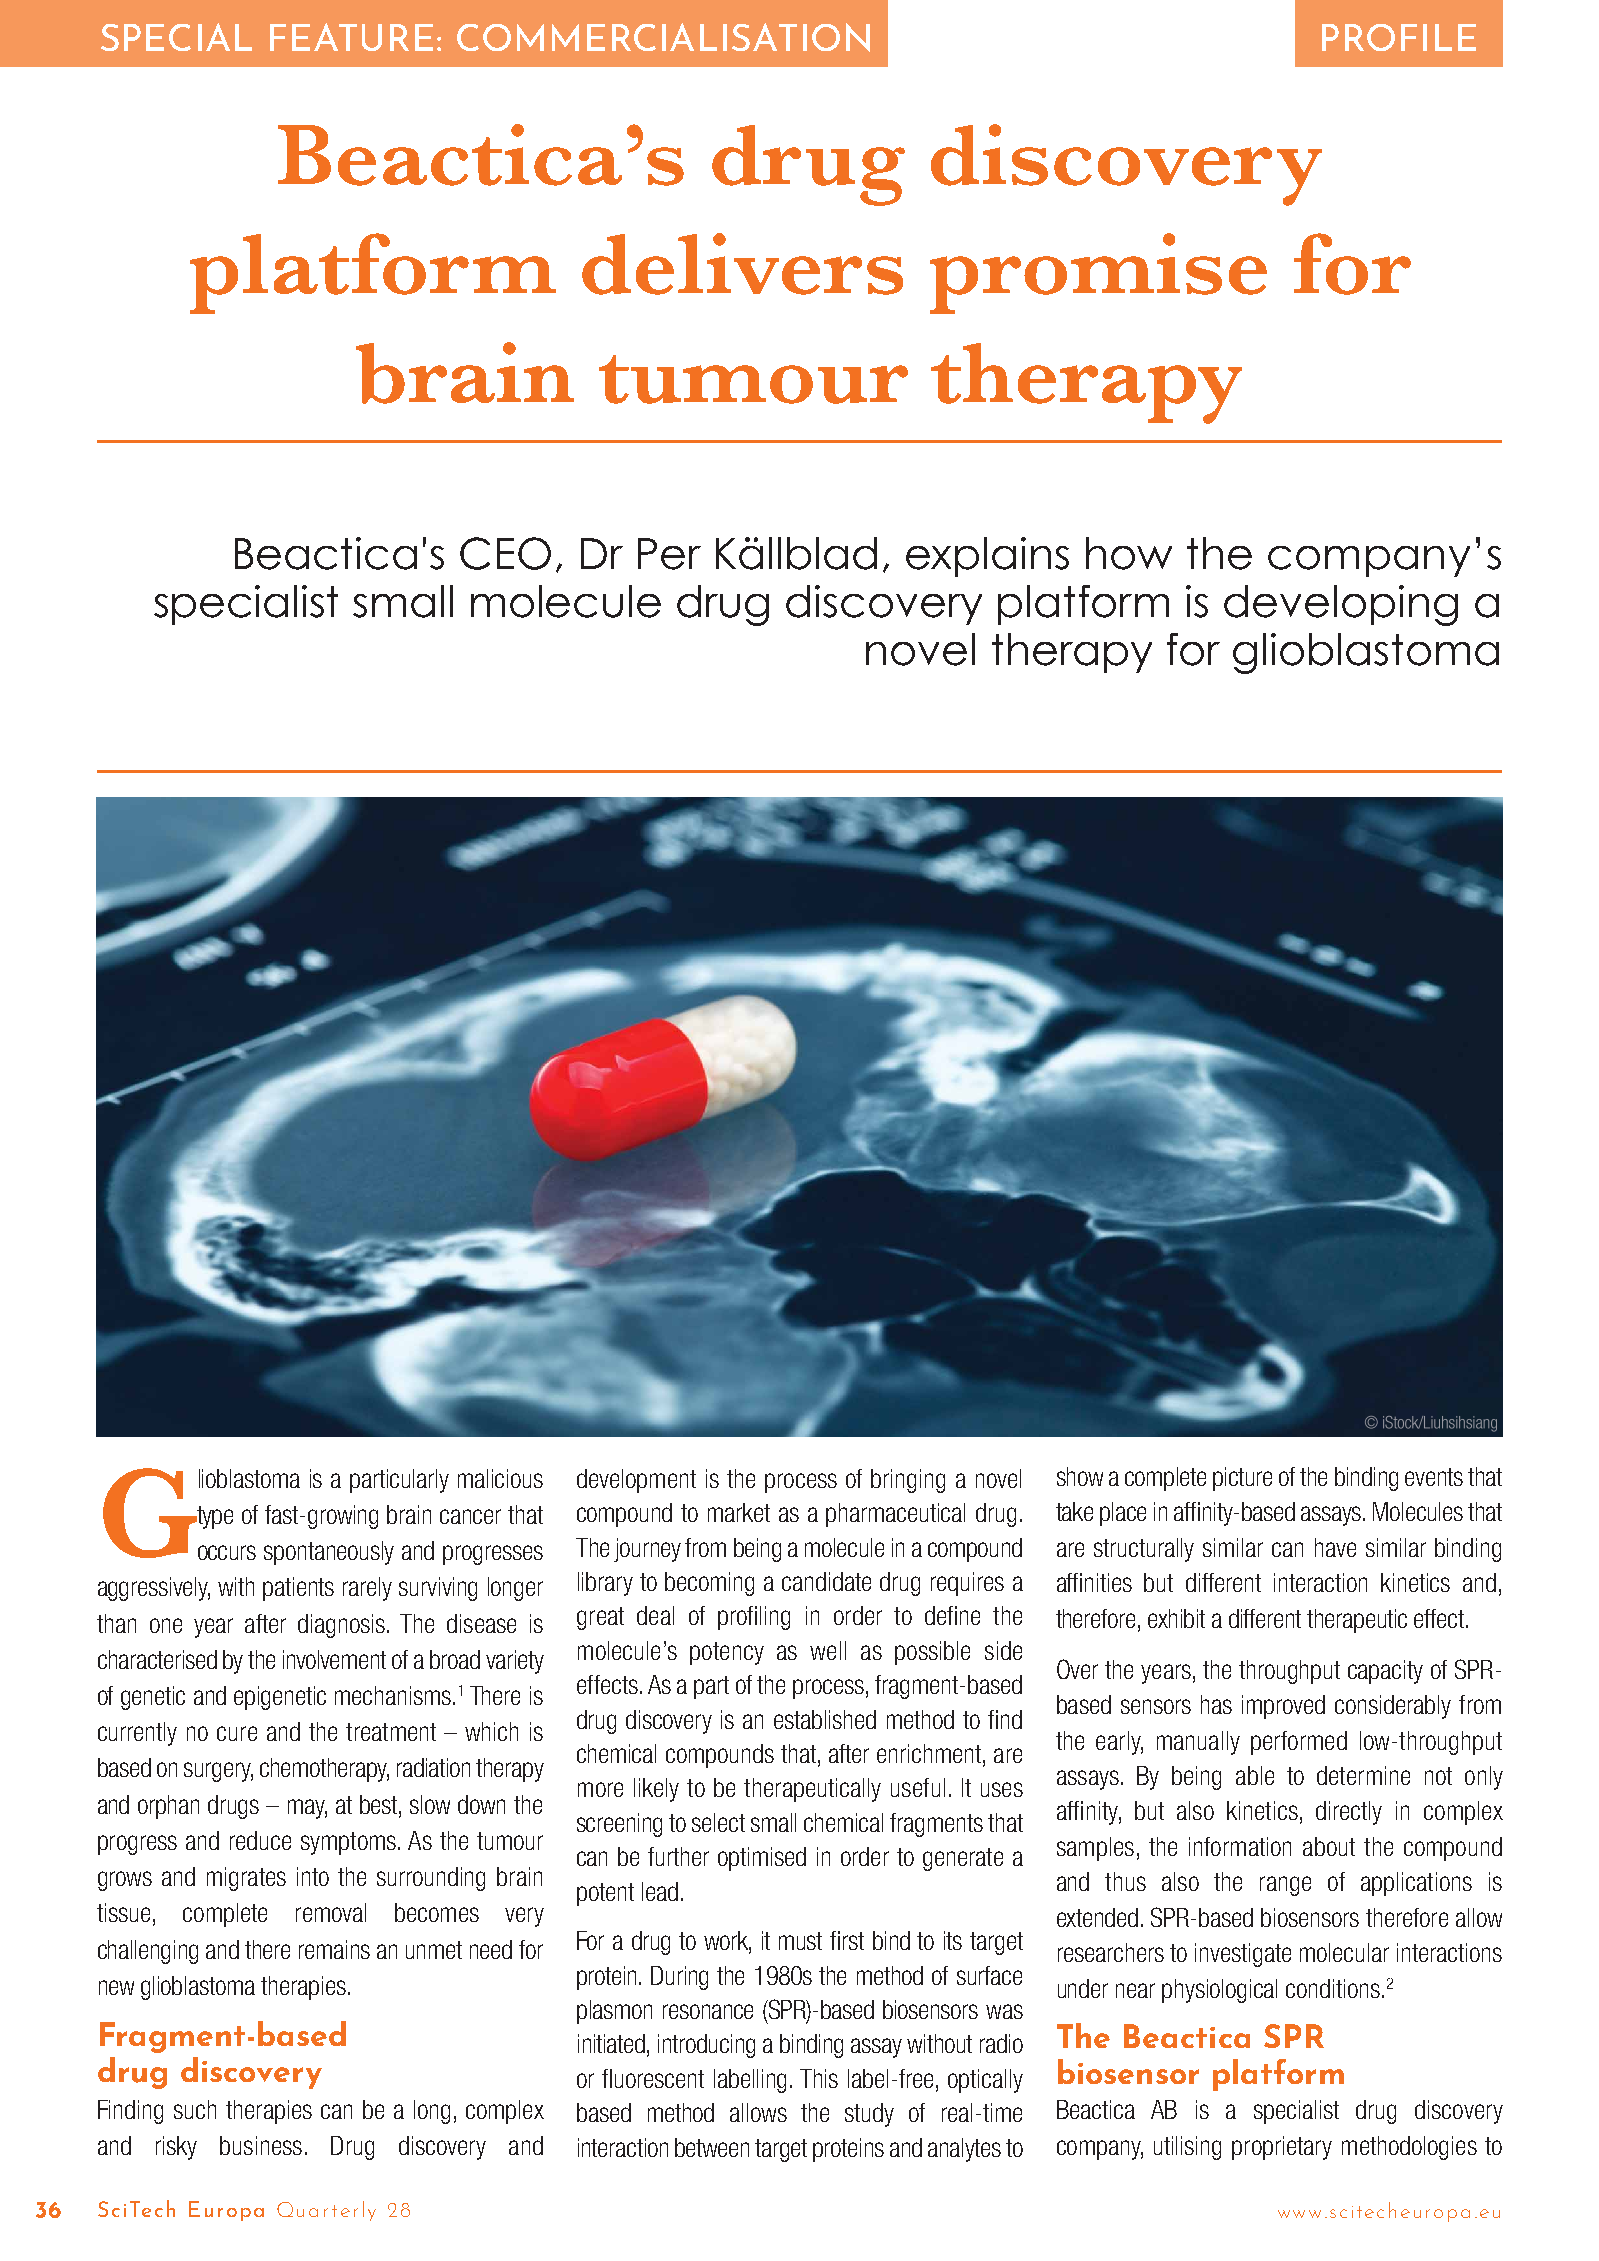  Describe the element at coordinates (1341, 605) in the document. I see `developing` at that location.
